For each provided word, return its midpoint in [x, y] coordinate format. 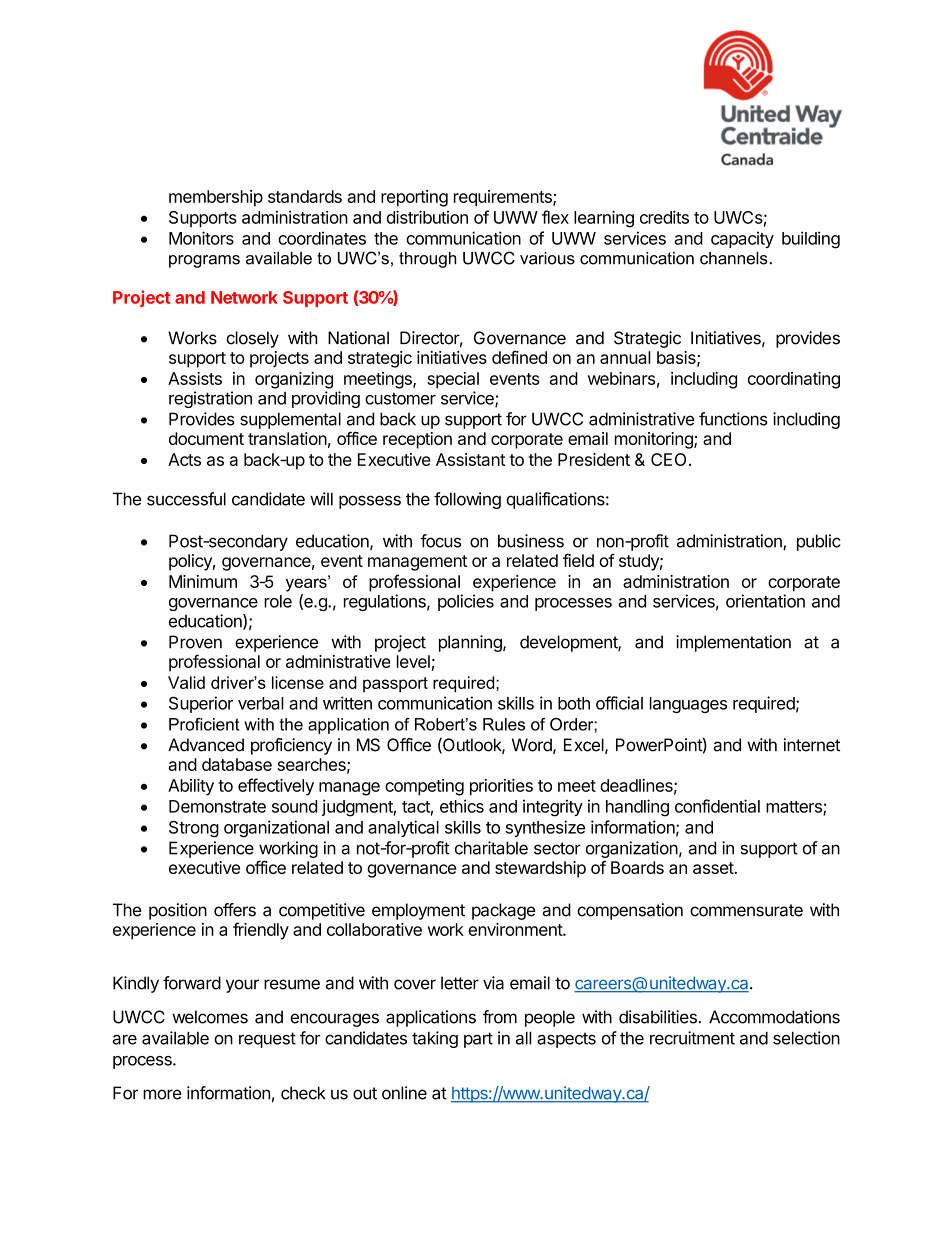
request [267, 1040]
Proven [195, 642]
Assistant [471, 459]
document [206, 438]
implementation [733, 643]
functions [733, 419]
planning [471, 643]
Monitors [201, 238]
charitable [491, 848]
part [478, 1040]
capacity [742, 239]
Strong [194, 829]
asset [714, 868]
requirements [504, 198]
